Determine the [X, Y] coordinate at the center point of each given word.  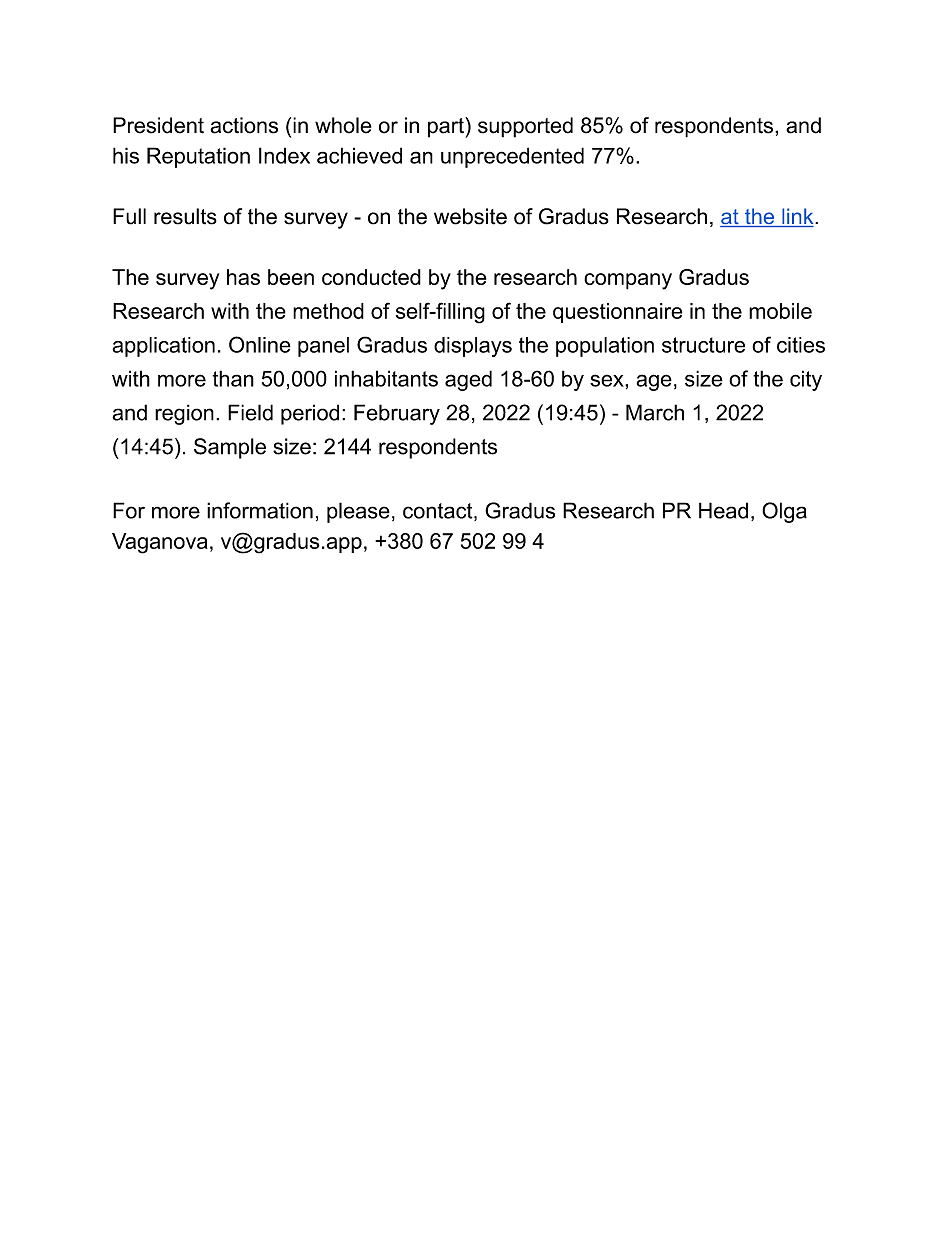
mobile [780, 311]
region [184, 414]
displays [473, 347]
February [397, 414]
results [185, 216]
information [260, 510]
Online [260, 344]
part [447, 127]
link [798, 217]
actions [244, 125]
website [470, 216]
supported [525, 127]
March [655, 412]
